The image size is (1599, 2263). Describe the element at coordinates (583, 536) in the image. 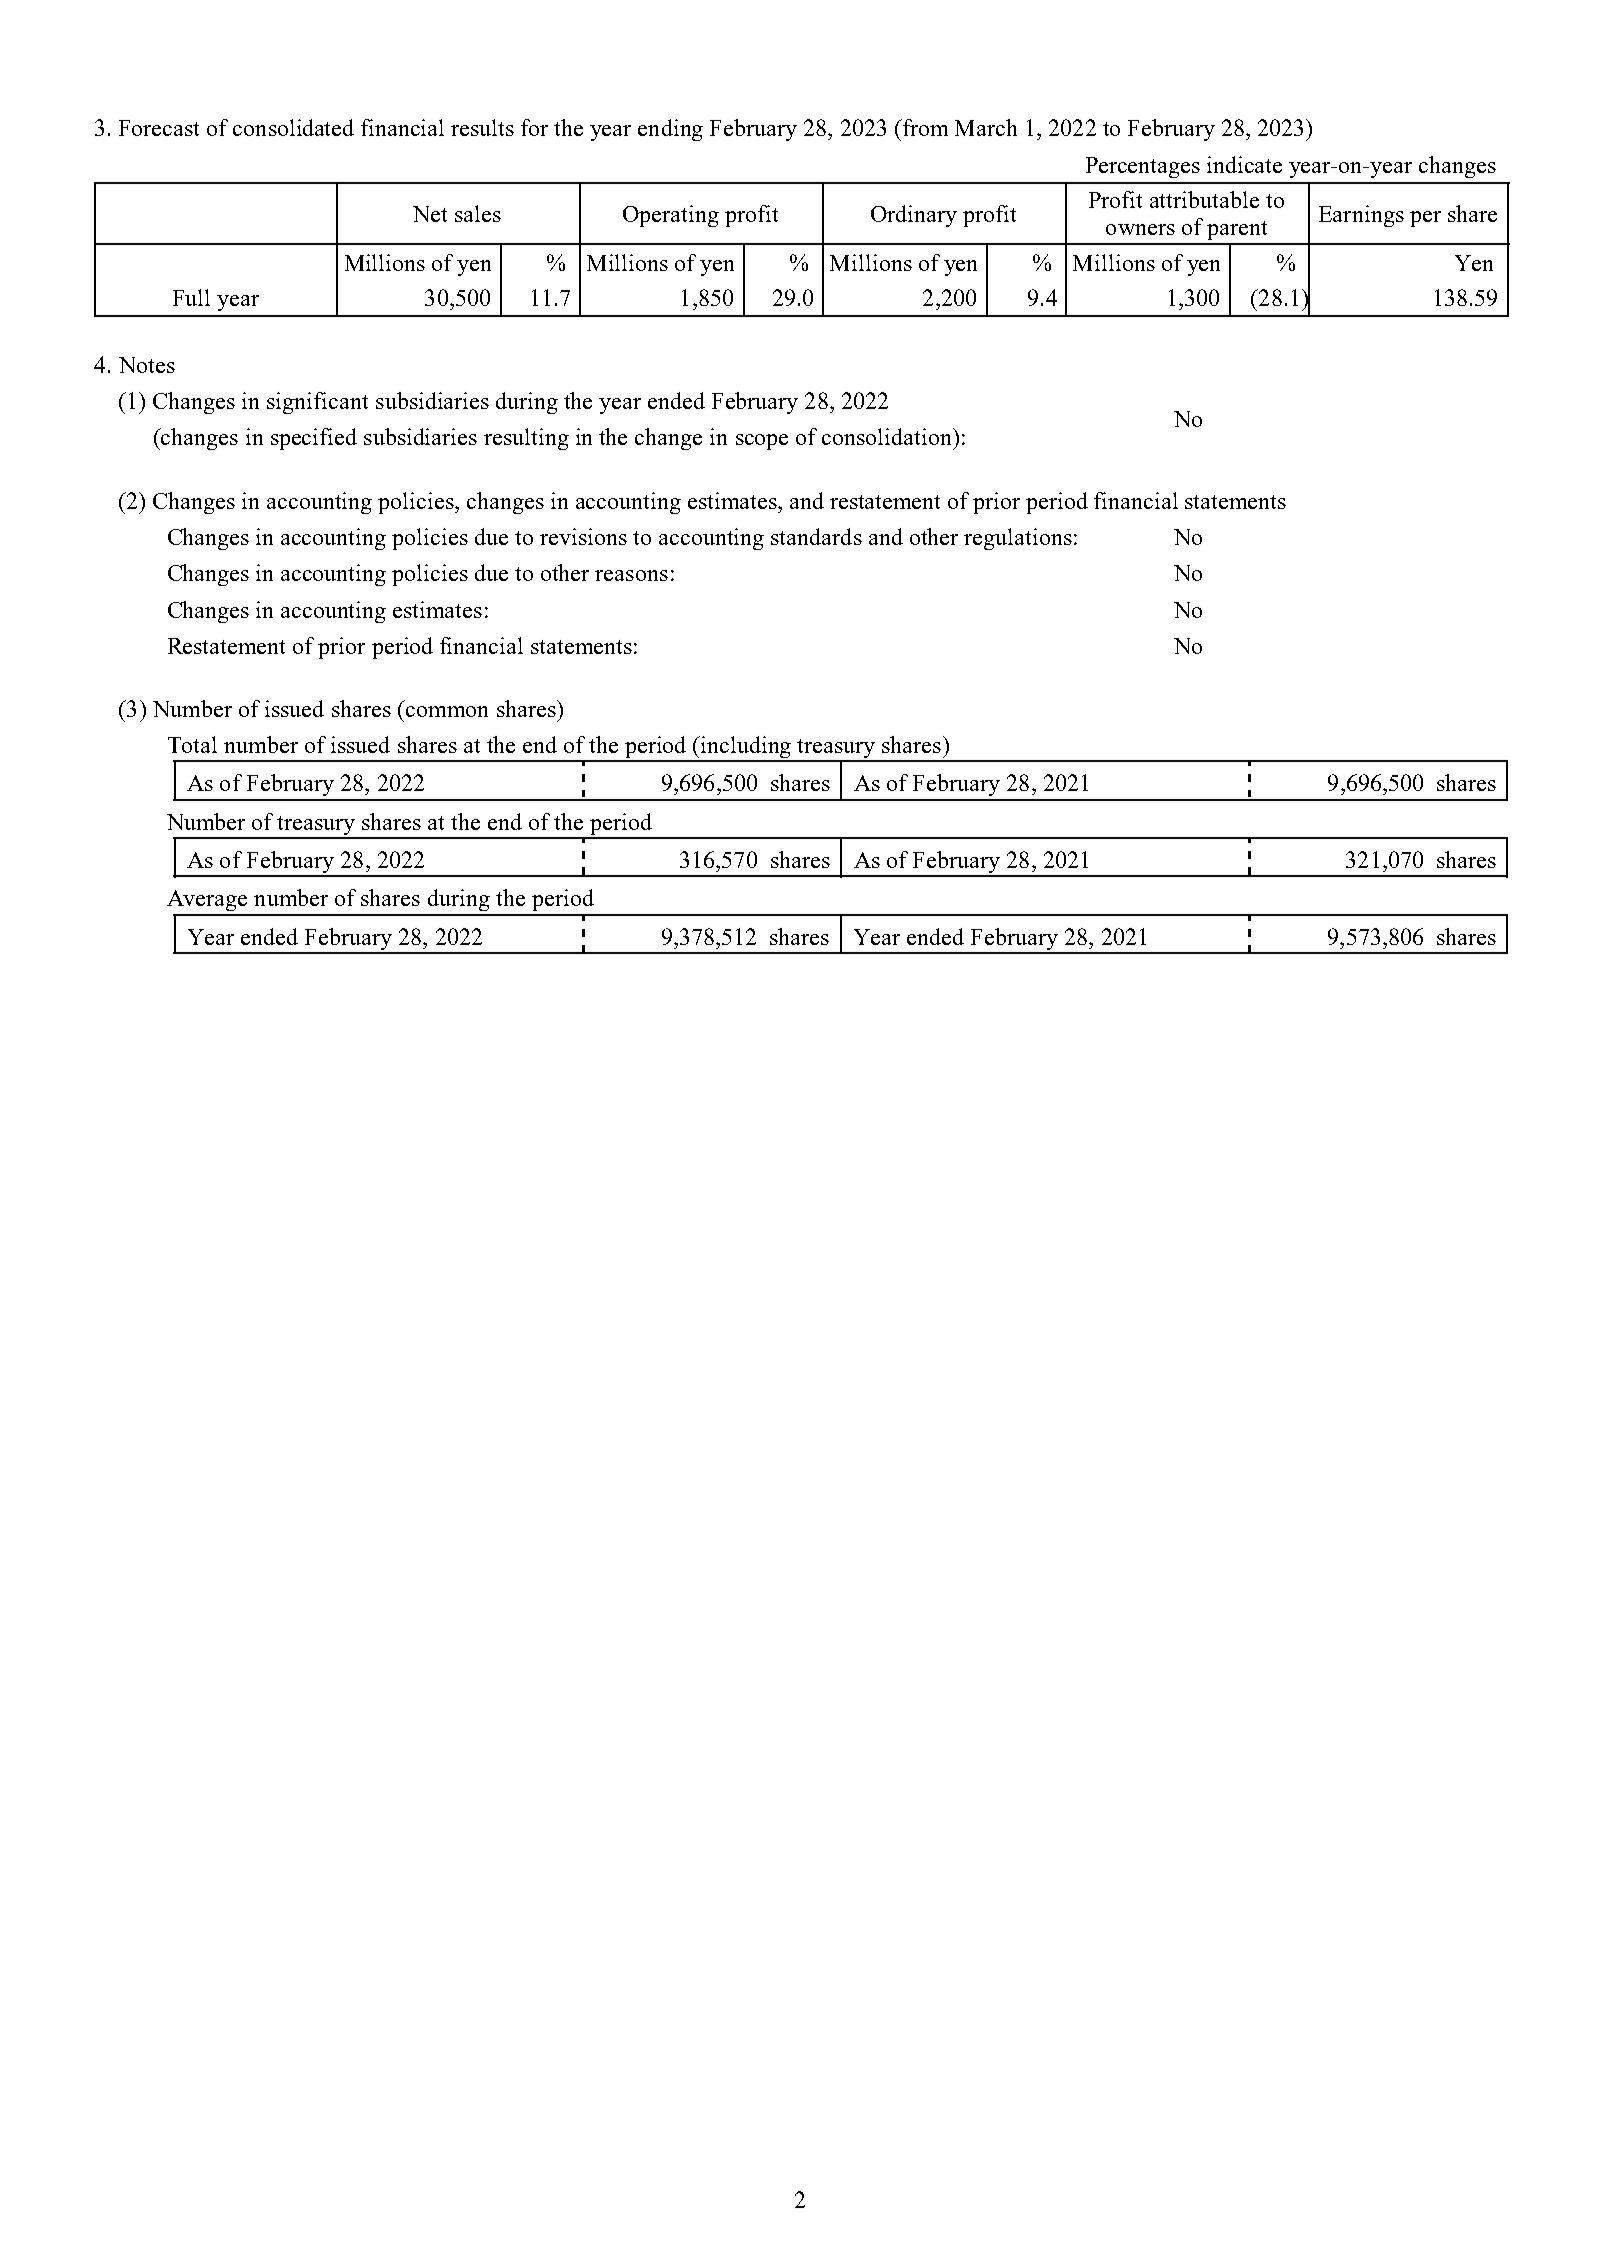

I see `revisions` at that location.
